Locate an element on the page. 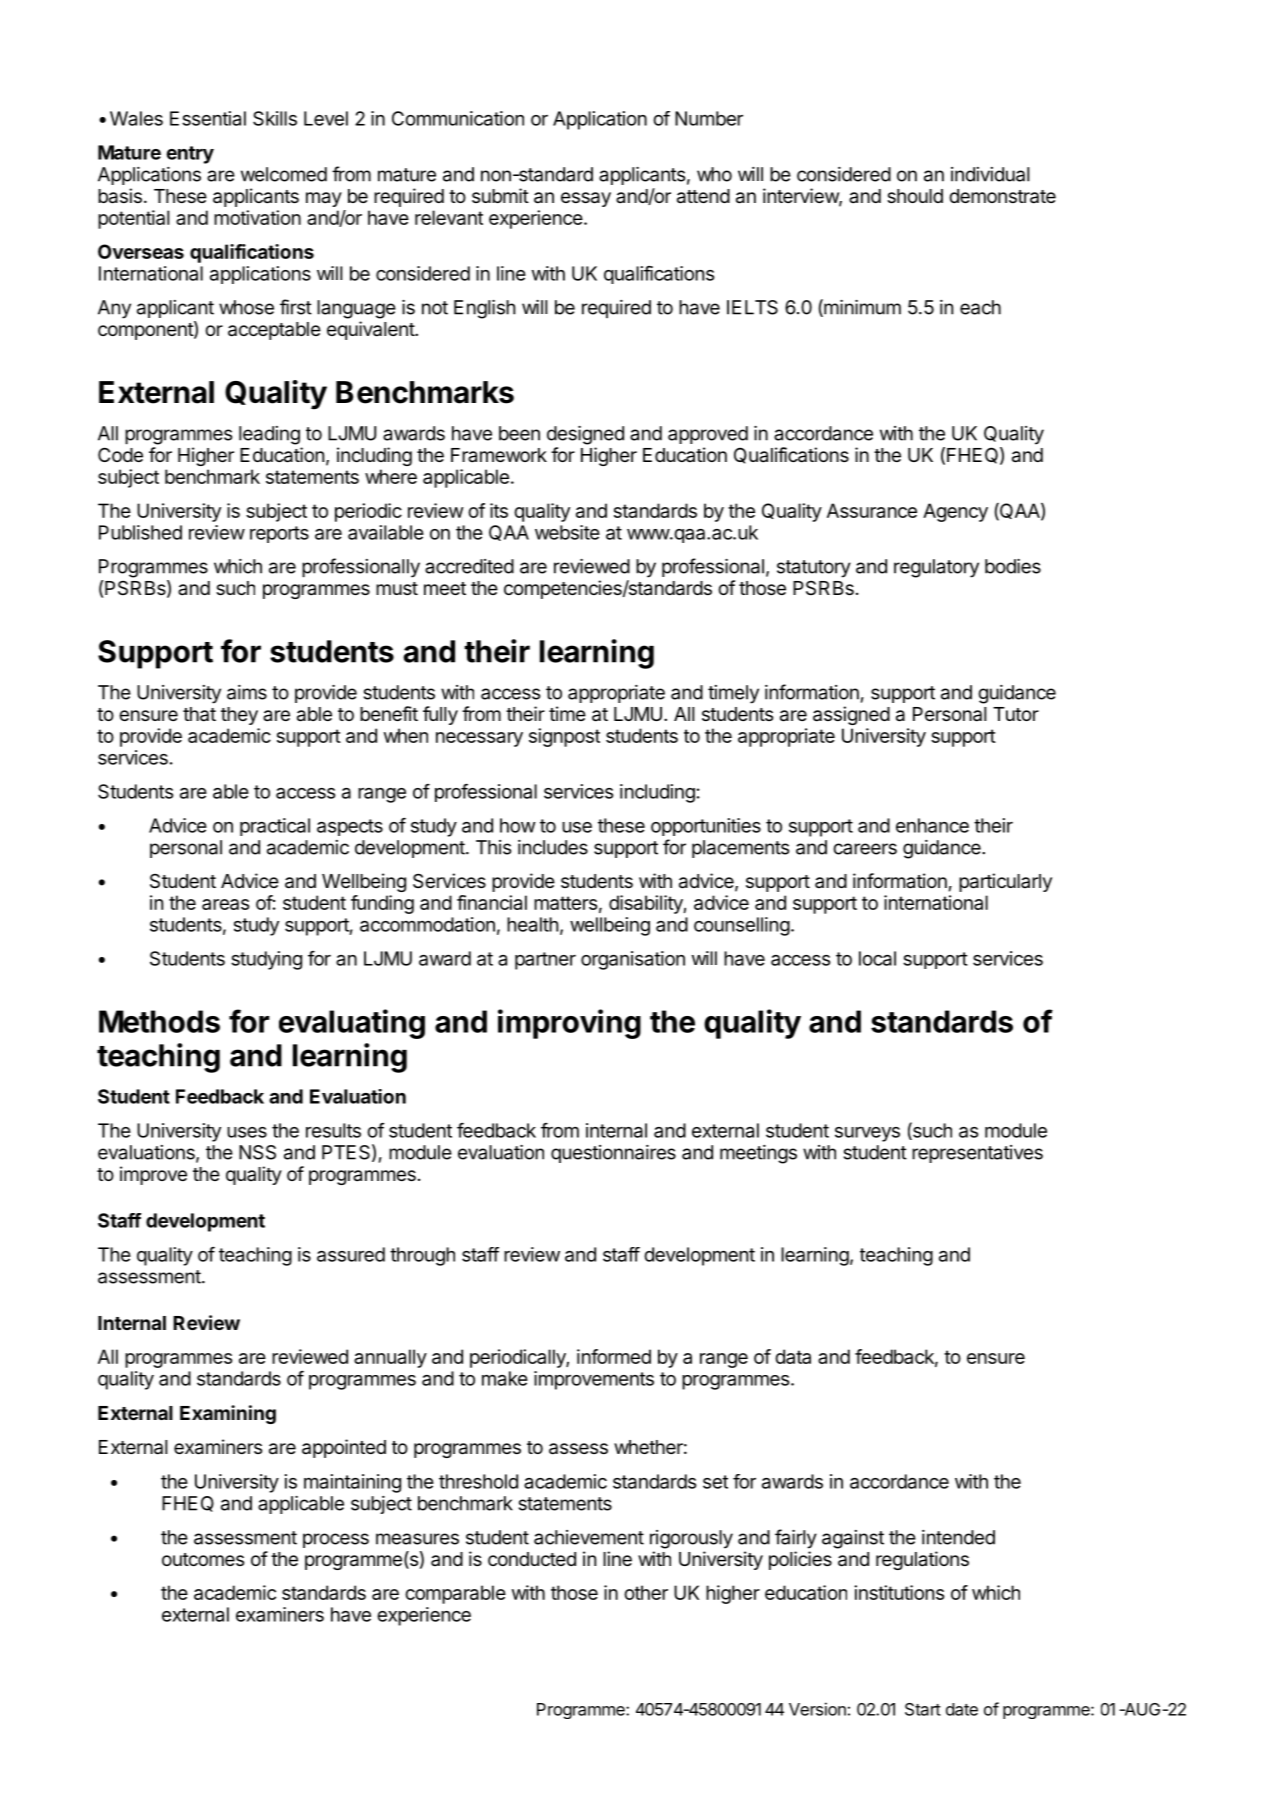  local is located at coordinates (877, 958).
